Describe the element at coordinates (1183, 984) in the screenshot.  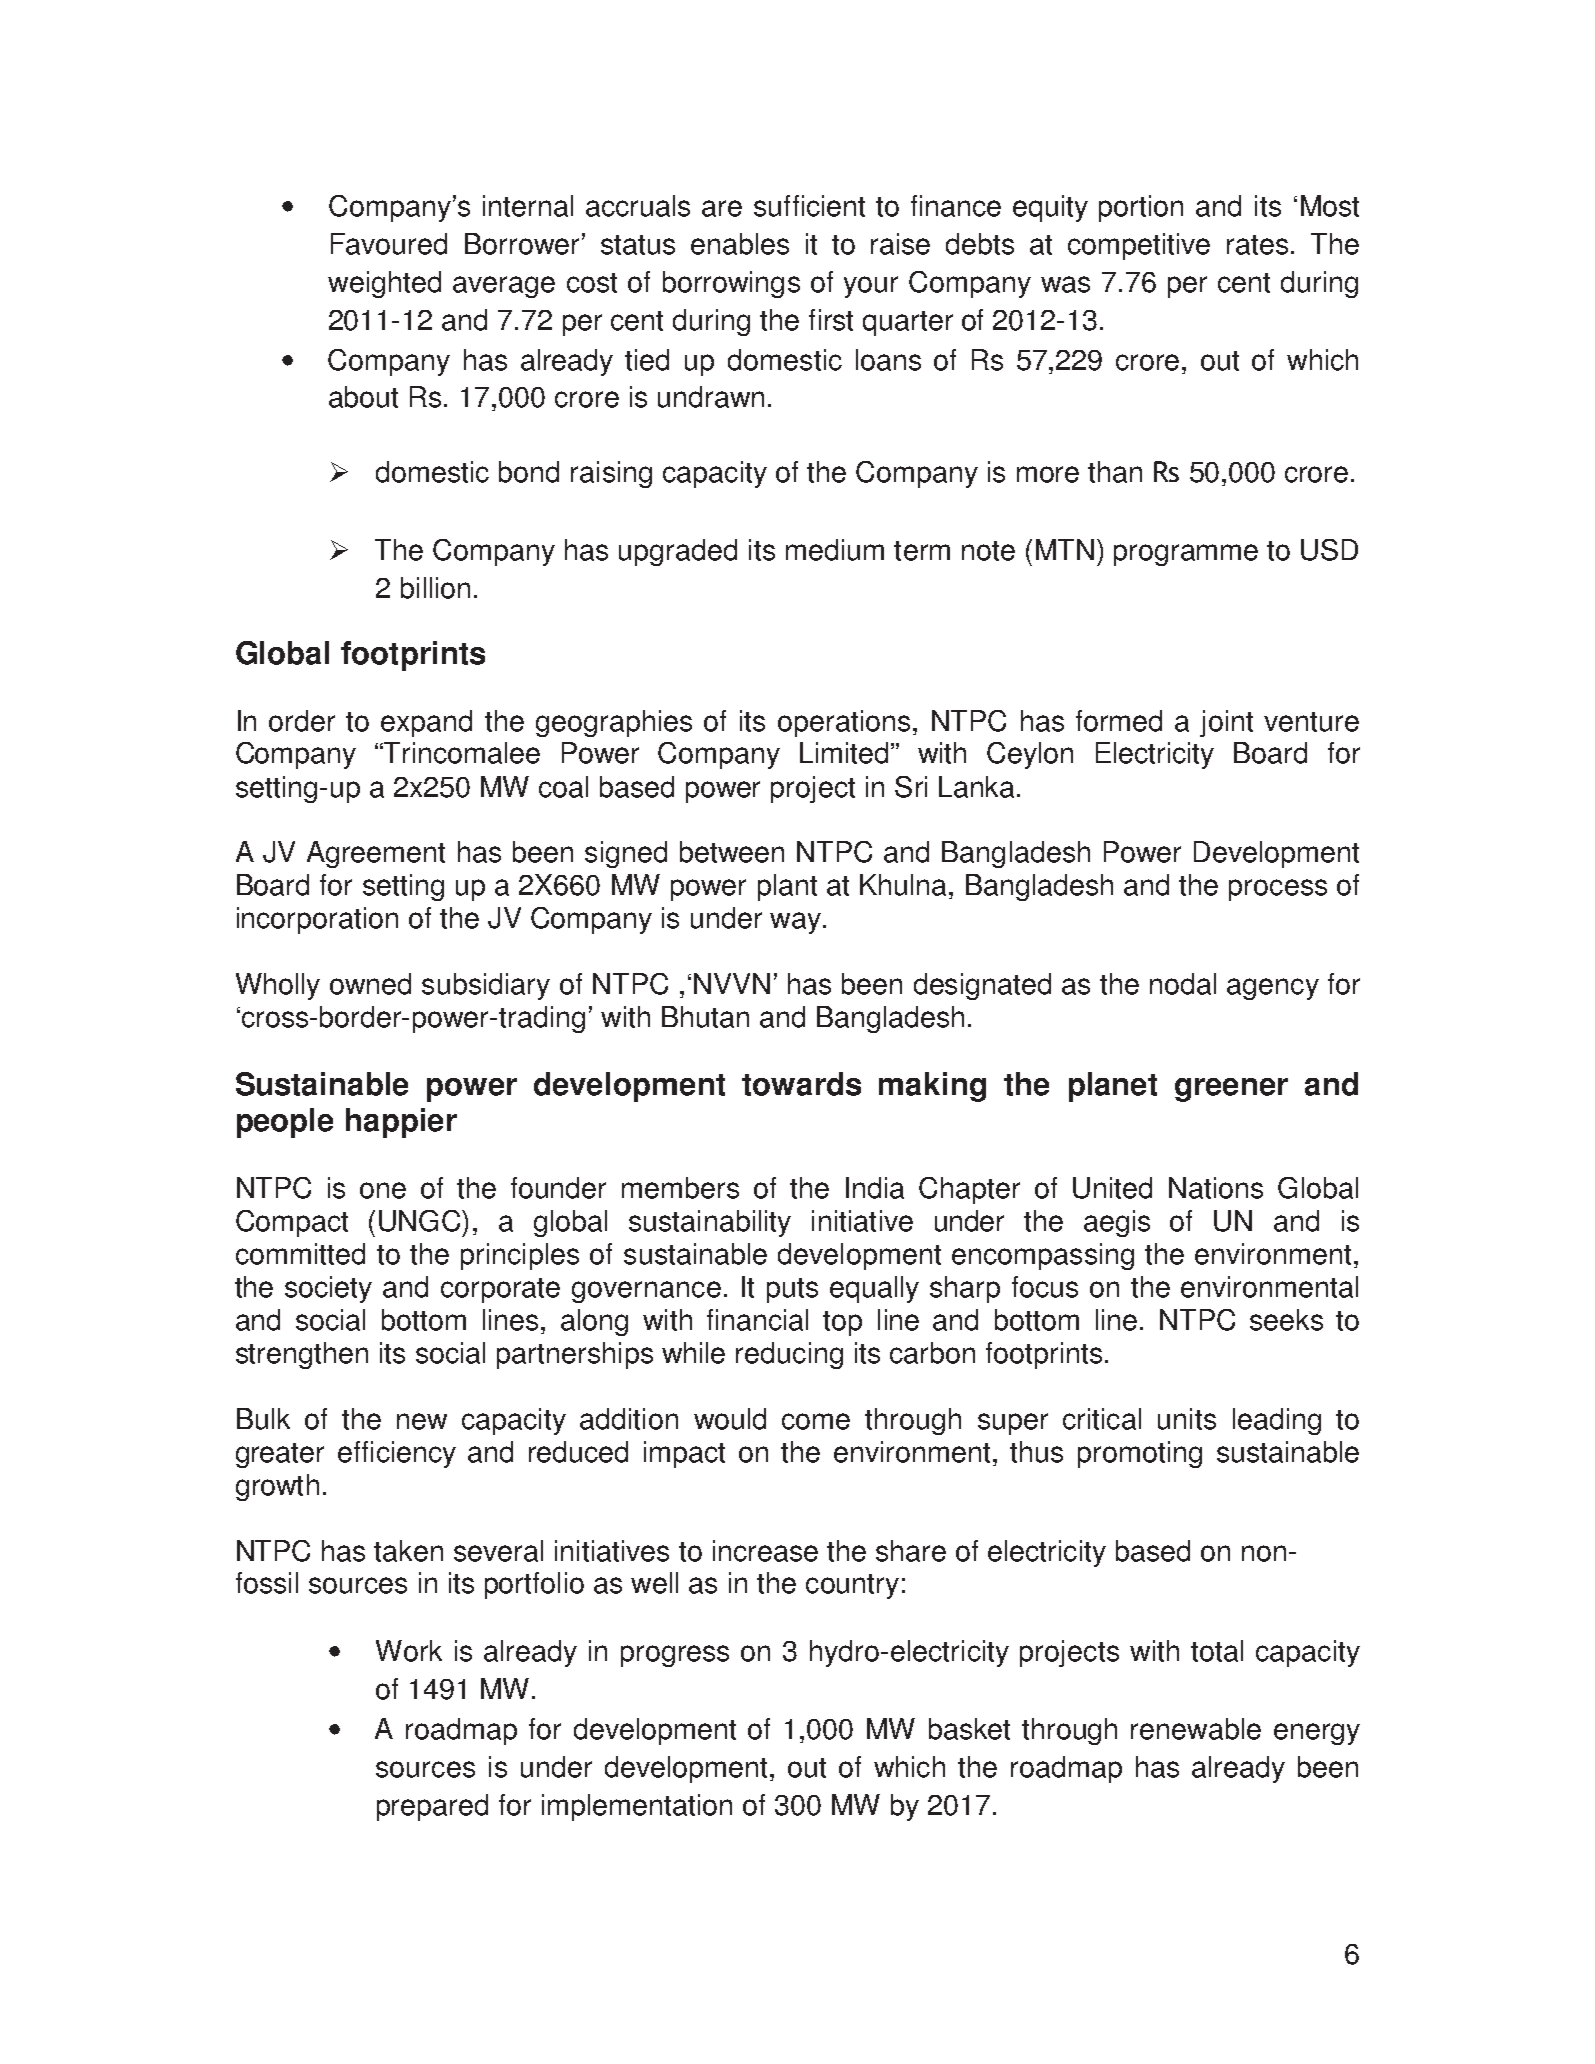
I see `nodal` at that location.
